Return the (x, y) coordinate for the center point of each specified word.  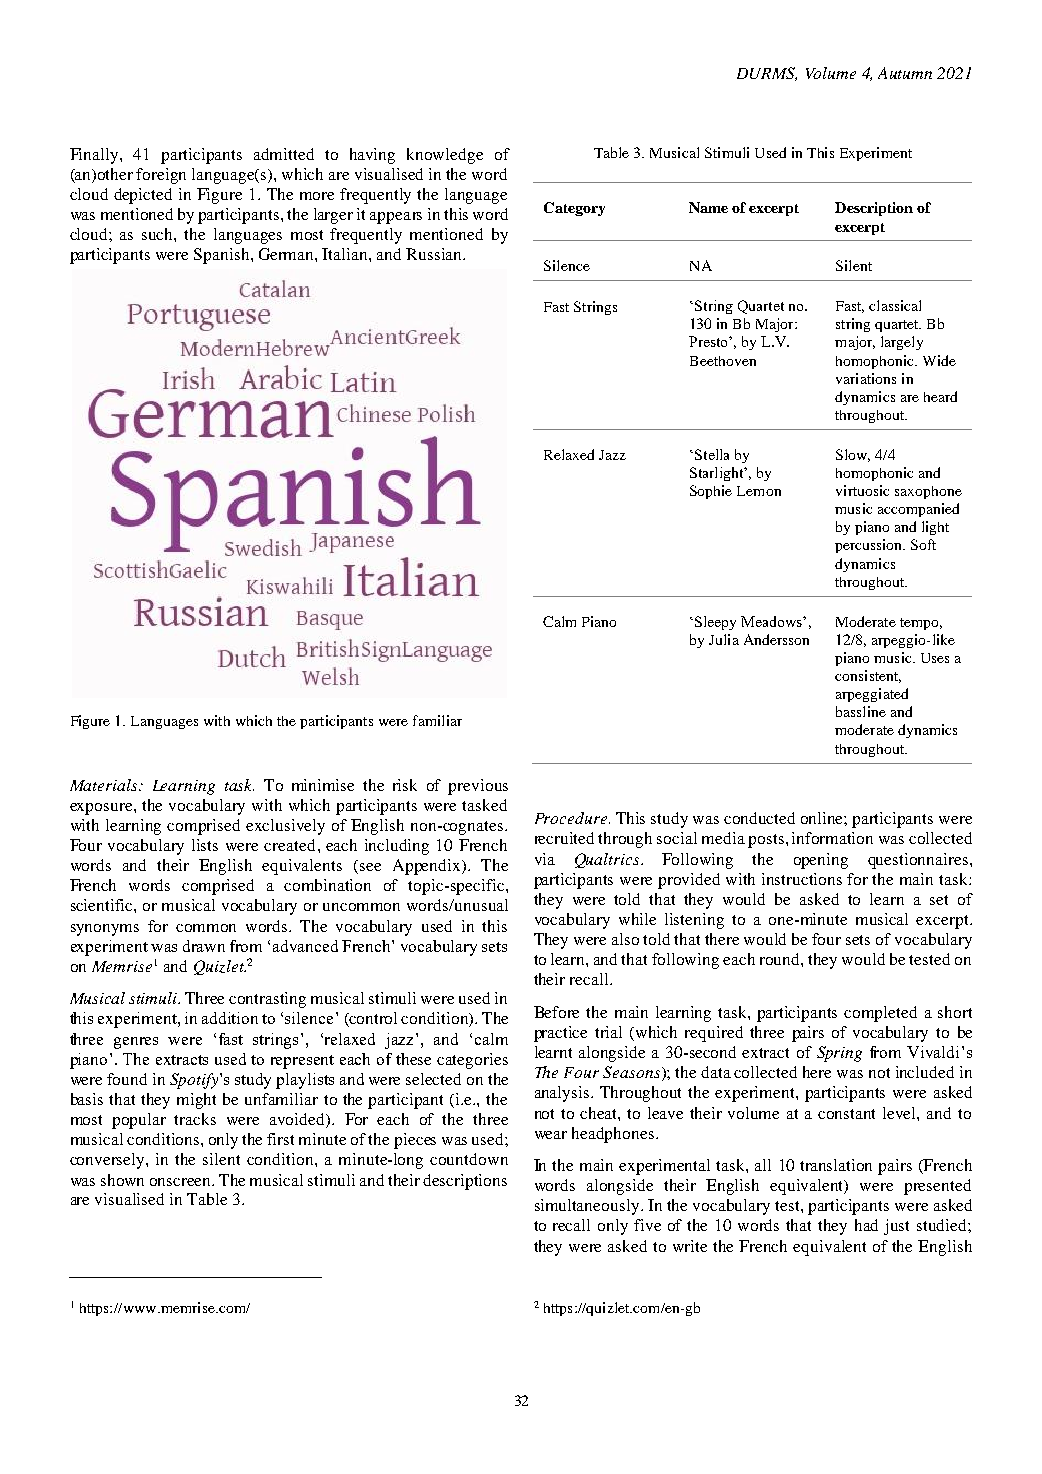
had (866, 1225)
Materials (105, 785)
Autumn (905, 73)
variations (866, 378)
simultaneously (588, 1207)
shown (122, 1180)
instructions (802, 879)
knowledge (445, 156)
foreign (161, 176)
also (625, 939)
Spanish (223, 256)
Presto (709, 341)
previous (478, 787)
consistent (868, 676)
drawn (204, 946)
